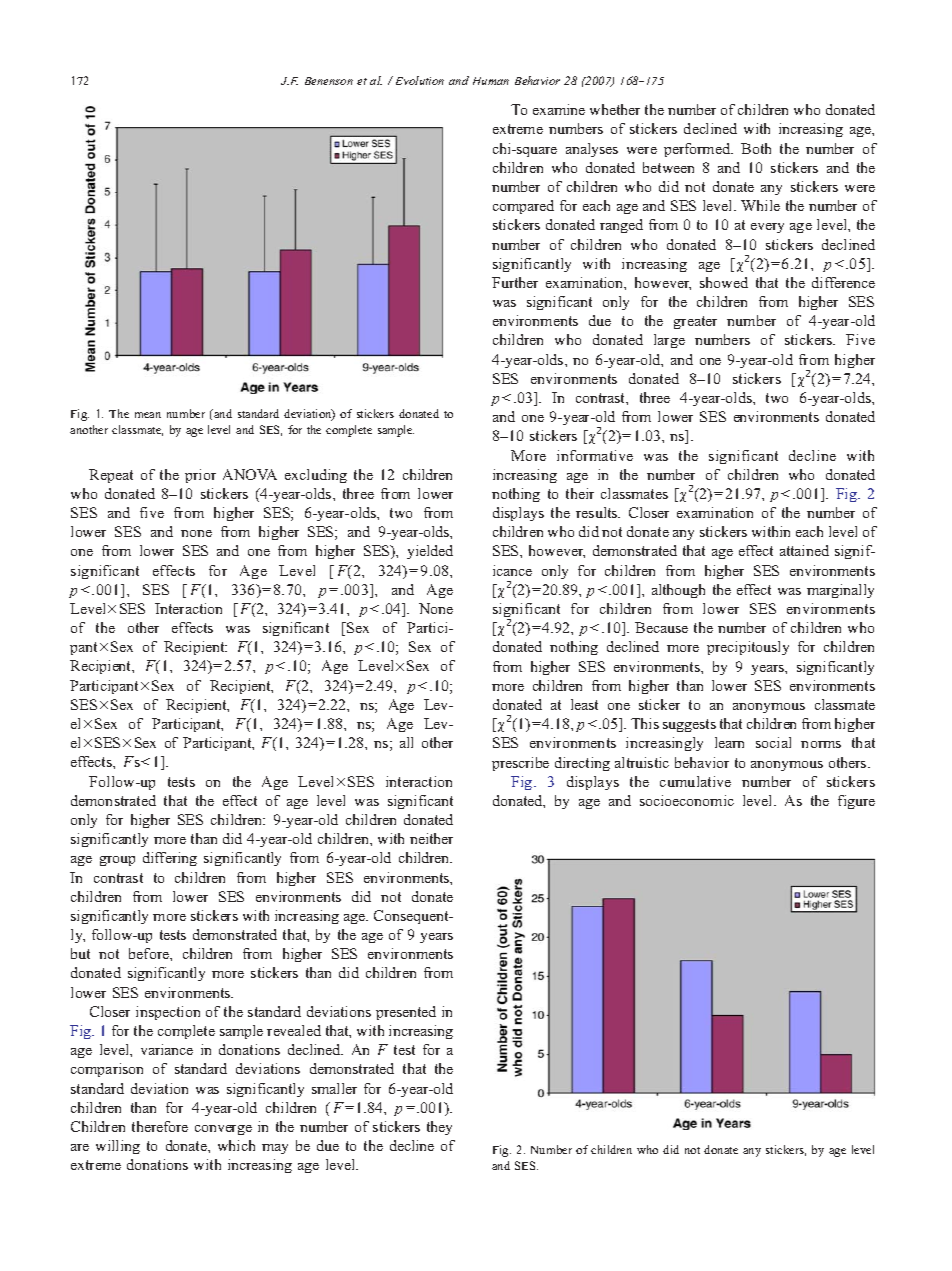 This screenshot has width=952, height=1271. Describe the element at coordinates (420, 80) in the screenshot. I see `Evolution` at that location.
